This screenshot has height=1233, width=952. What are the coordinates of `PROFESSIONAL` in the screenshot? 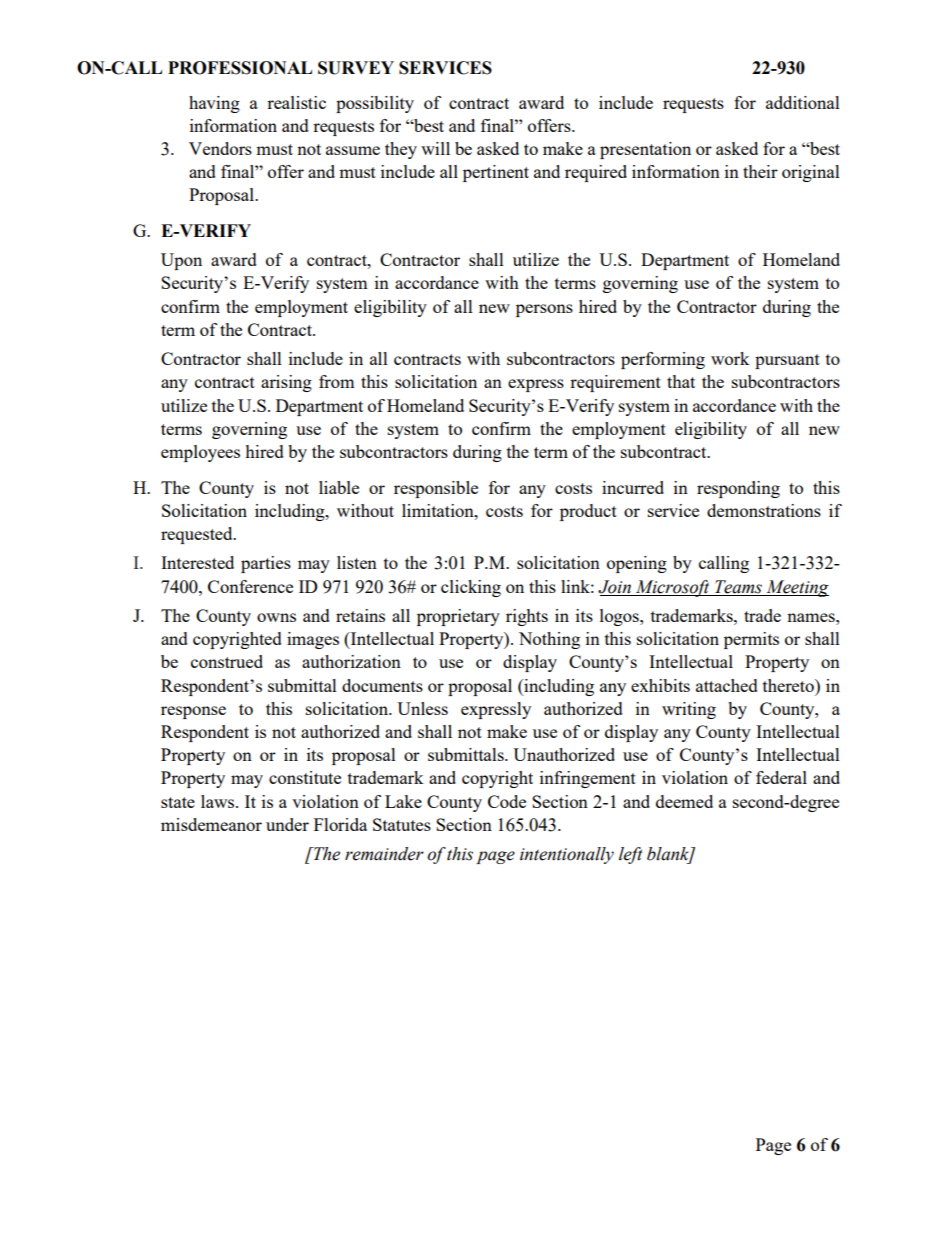 It's located at (240, 68).
